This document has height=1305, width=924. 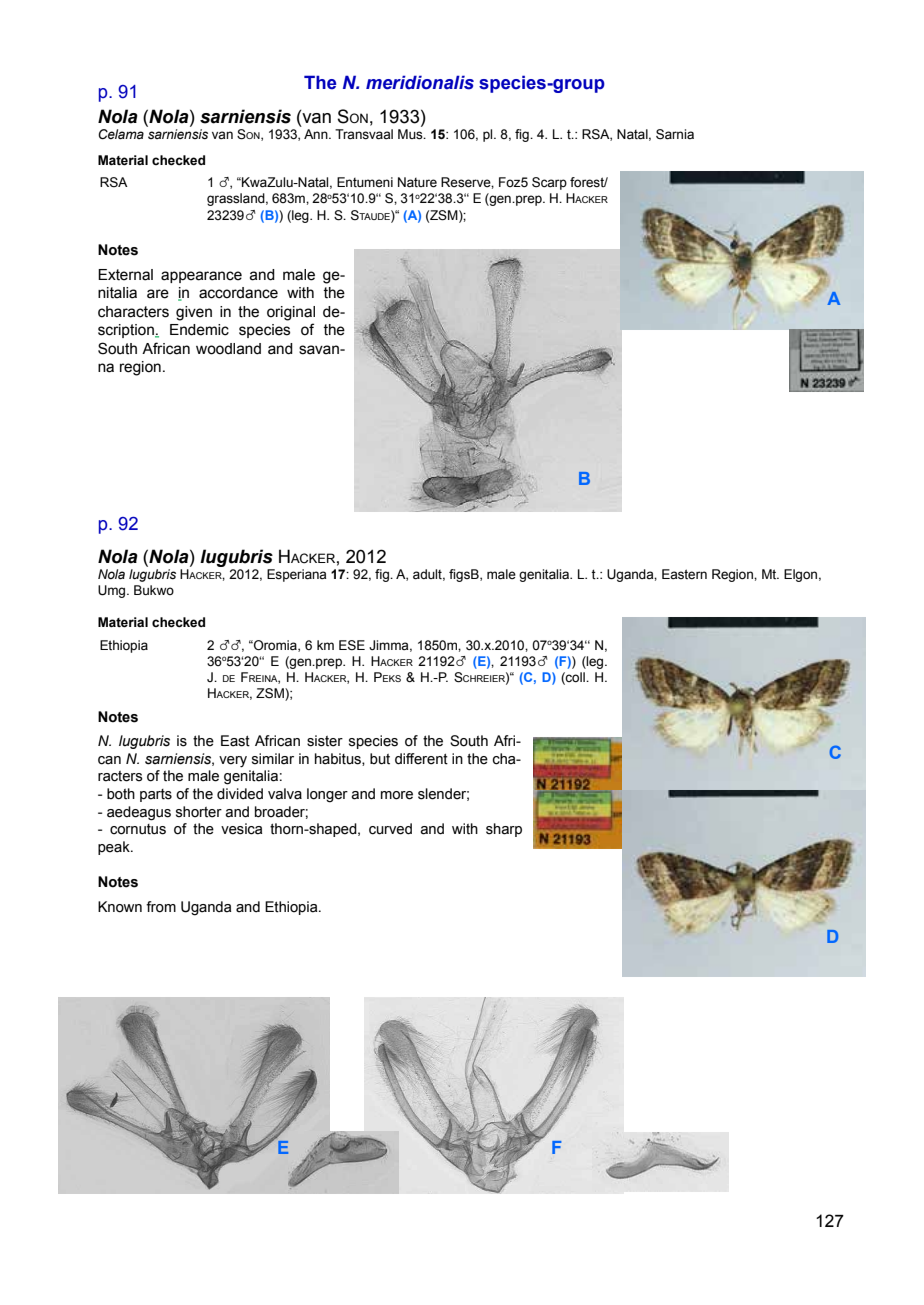 What do you see at coordinates (417, 182) in the document?
I see `Nature` at bounding box center [417, 182].
